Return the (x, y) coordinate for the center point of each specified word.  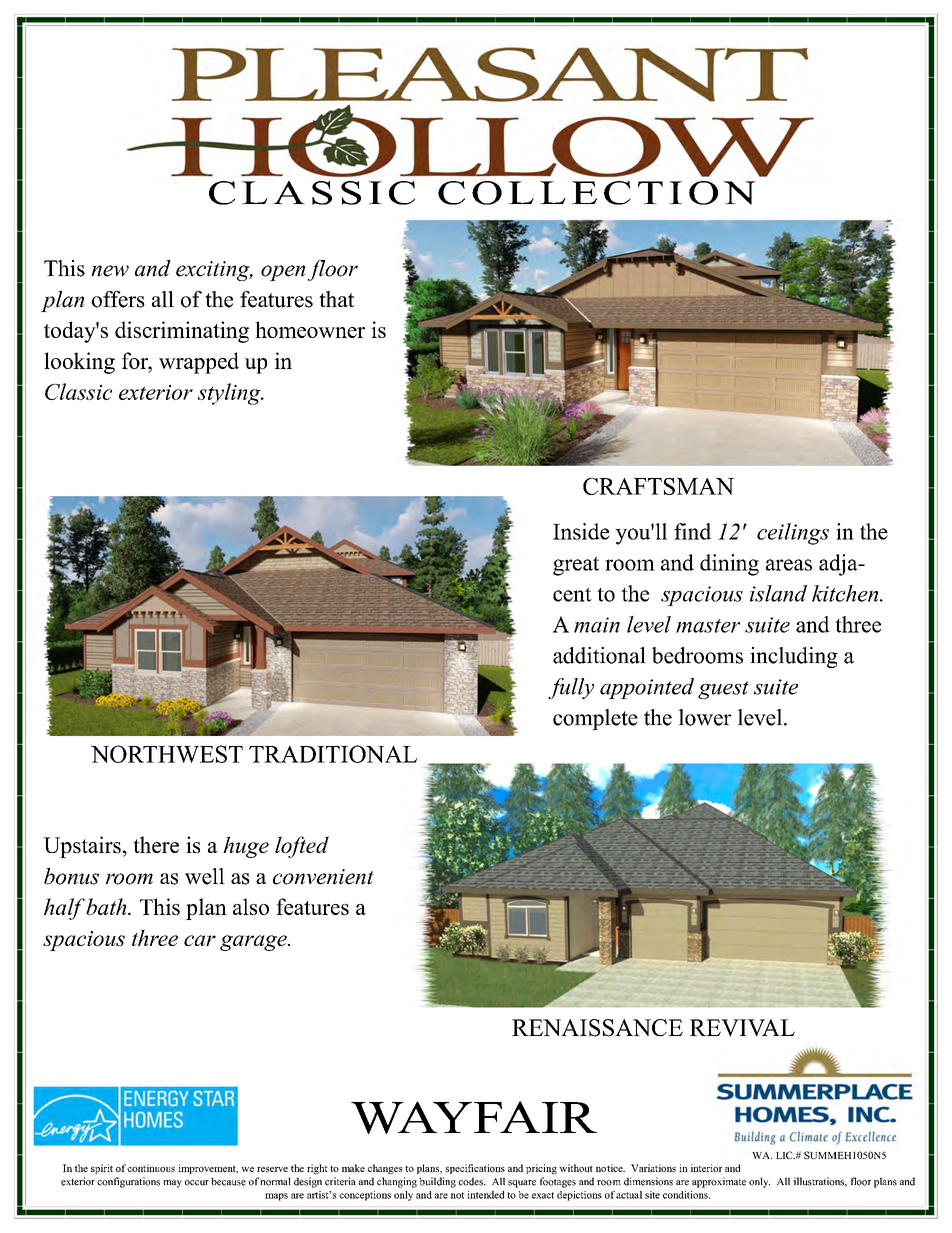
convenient (323, 877)
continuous (151, 1168)
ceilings (793, 534)
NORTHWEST (167, 754)
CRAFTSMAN (658, 486)
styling (230, 394)
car (200, 940)
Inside (581, 531)
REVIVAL (742, 1028)
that (336, 299)
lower (705, 717)
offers (118, 299)
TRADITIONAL (333, 754)
